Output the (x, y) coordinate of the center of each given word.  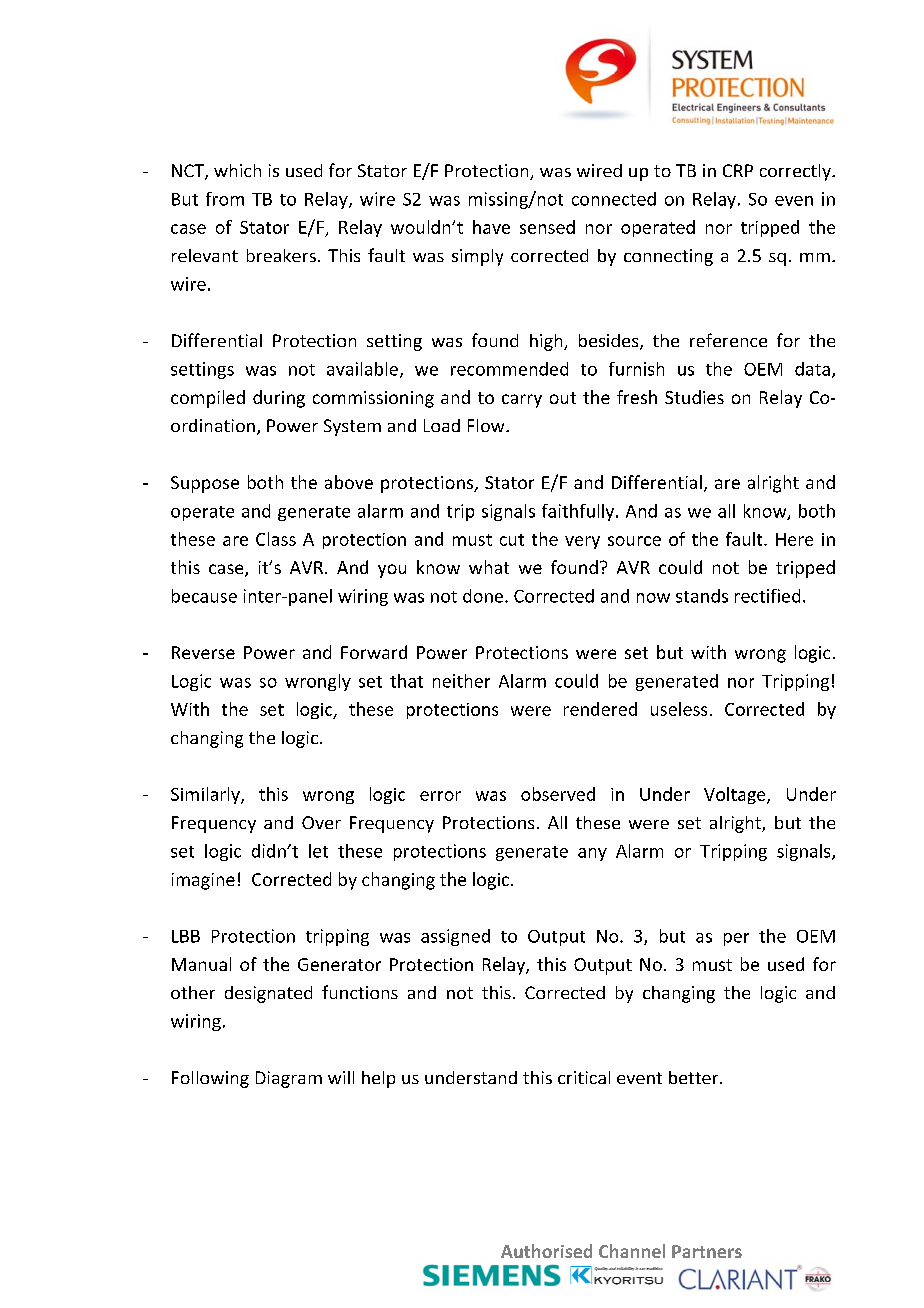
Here (794, 539)
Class (276, 539)
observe (553, 794)
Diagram (289, 1079)
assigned (455, 937)
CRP (738, 170)
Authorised (546, 1251)
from (225, 199)
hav (487, 227)
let (318, 851)
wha (485, 567)
